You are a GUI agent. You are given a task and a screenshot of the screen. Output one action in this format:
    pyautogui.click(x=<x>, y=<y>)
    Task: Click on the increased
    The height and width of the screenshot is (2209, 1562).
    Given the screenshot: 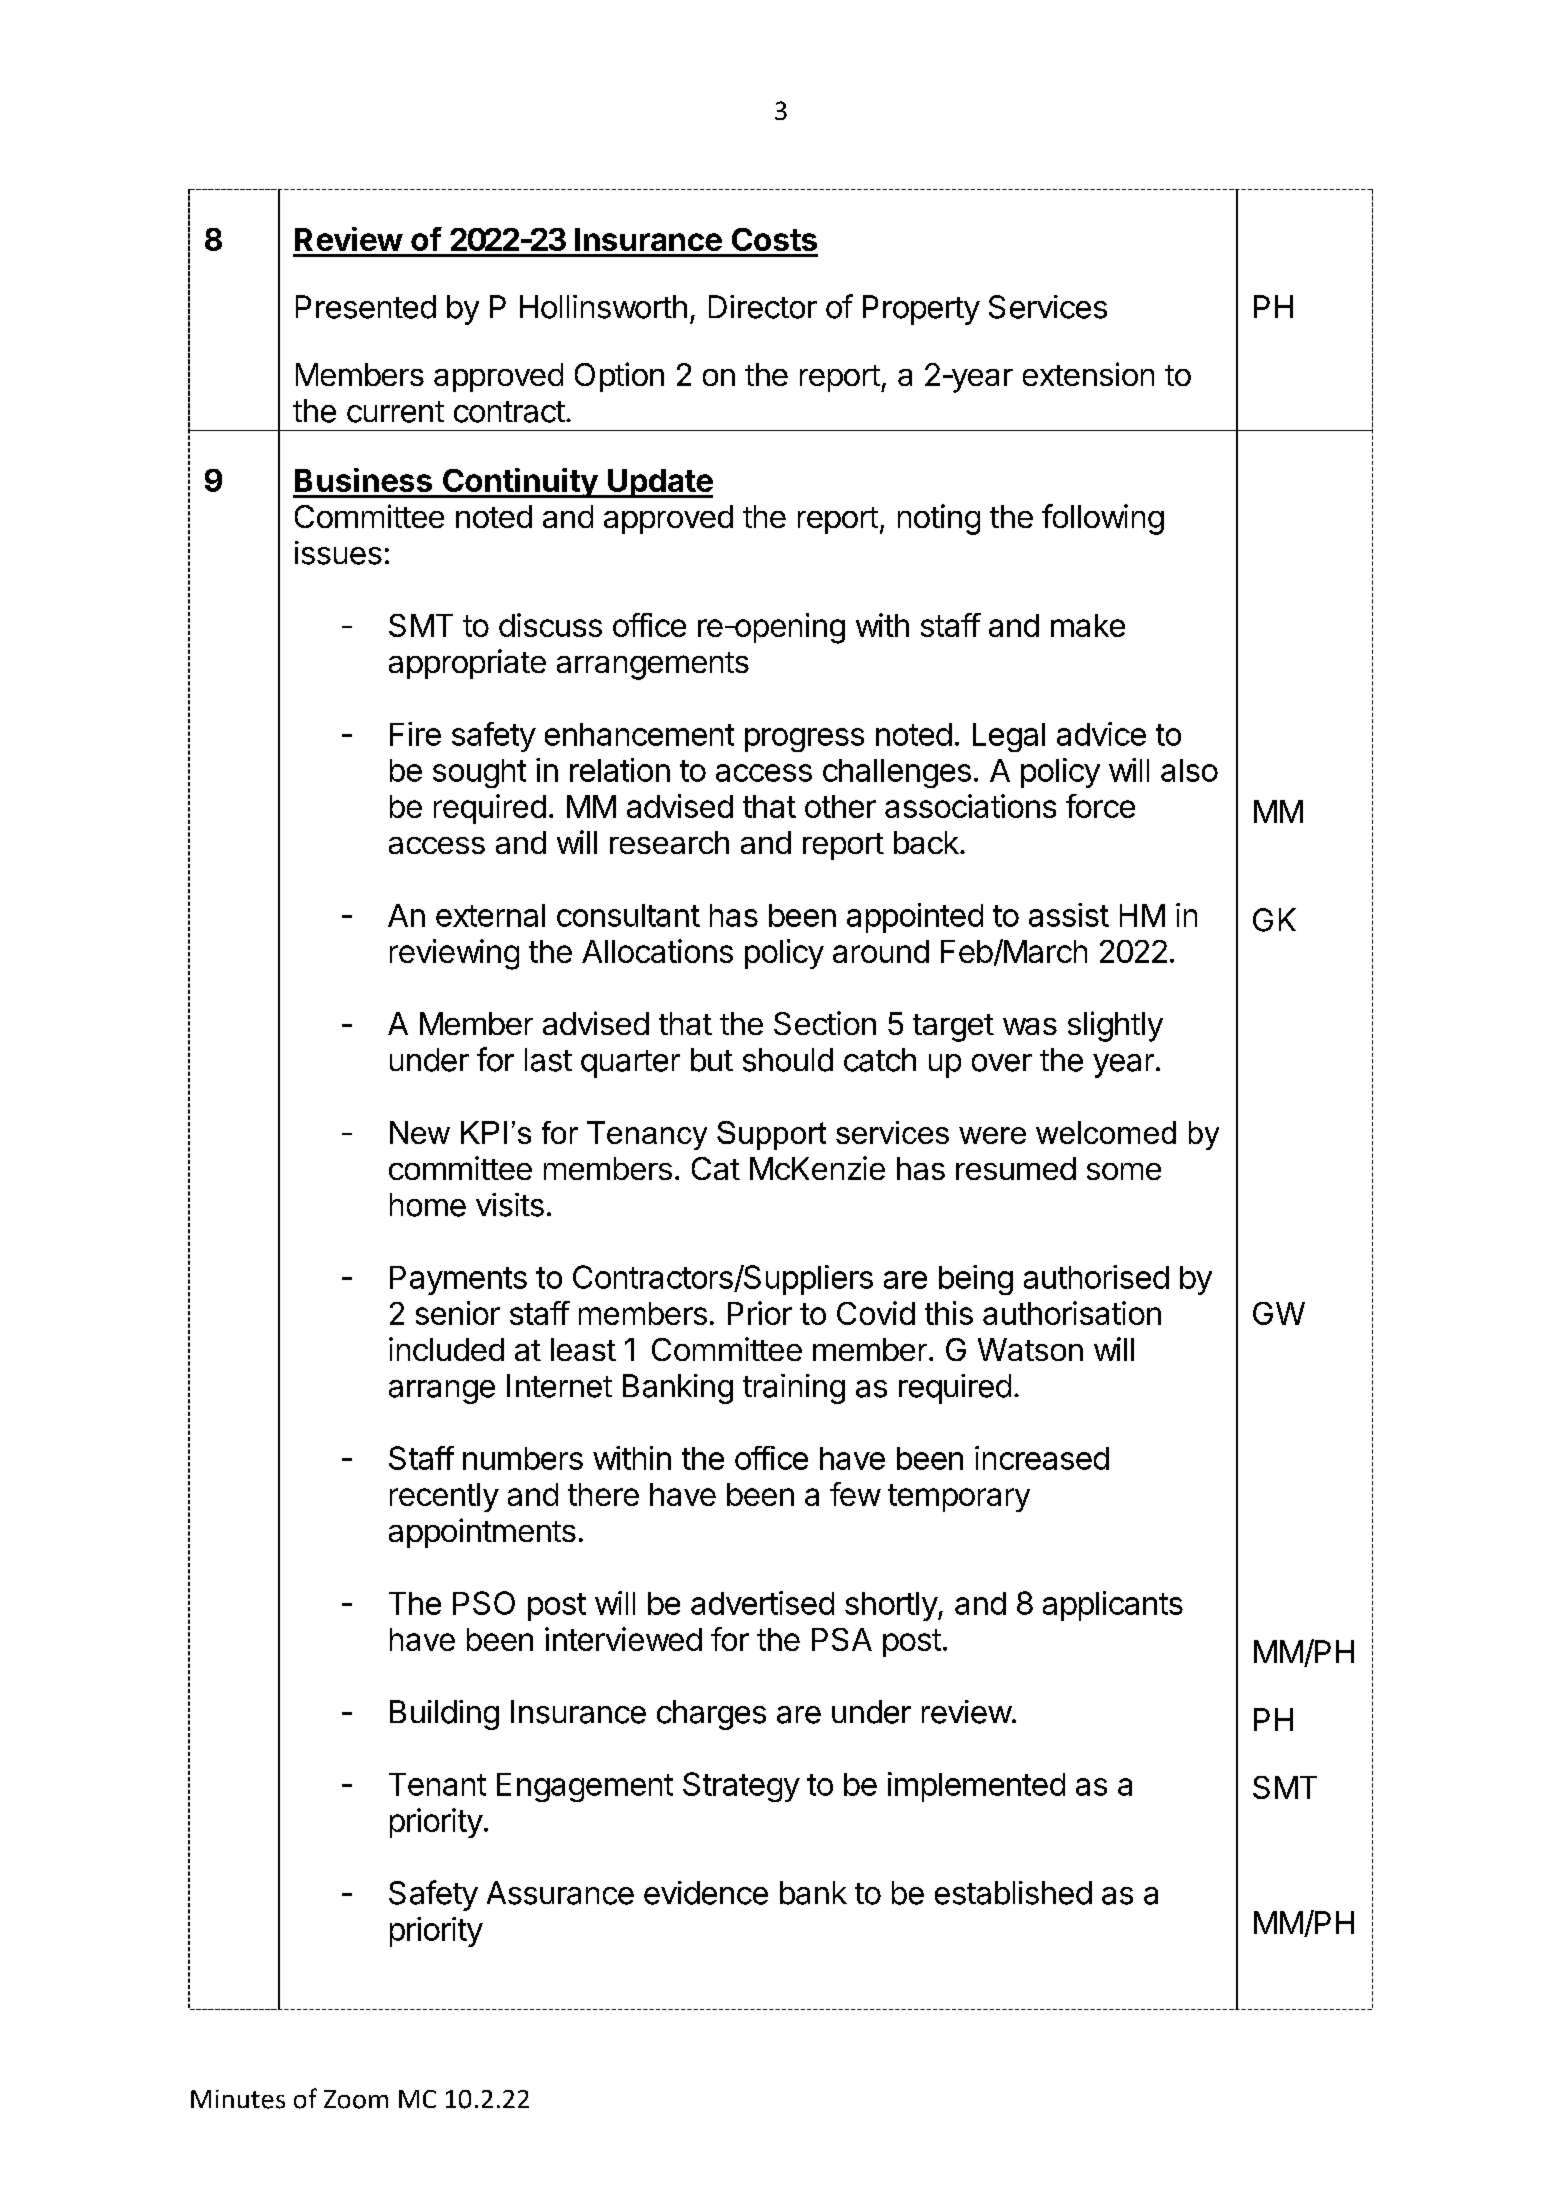 What is the action you would take?
    pyautogui.click(x=1042, y=1458)
